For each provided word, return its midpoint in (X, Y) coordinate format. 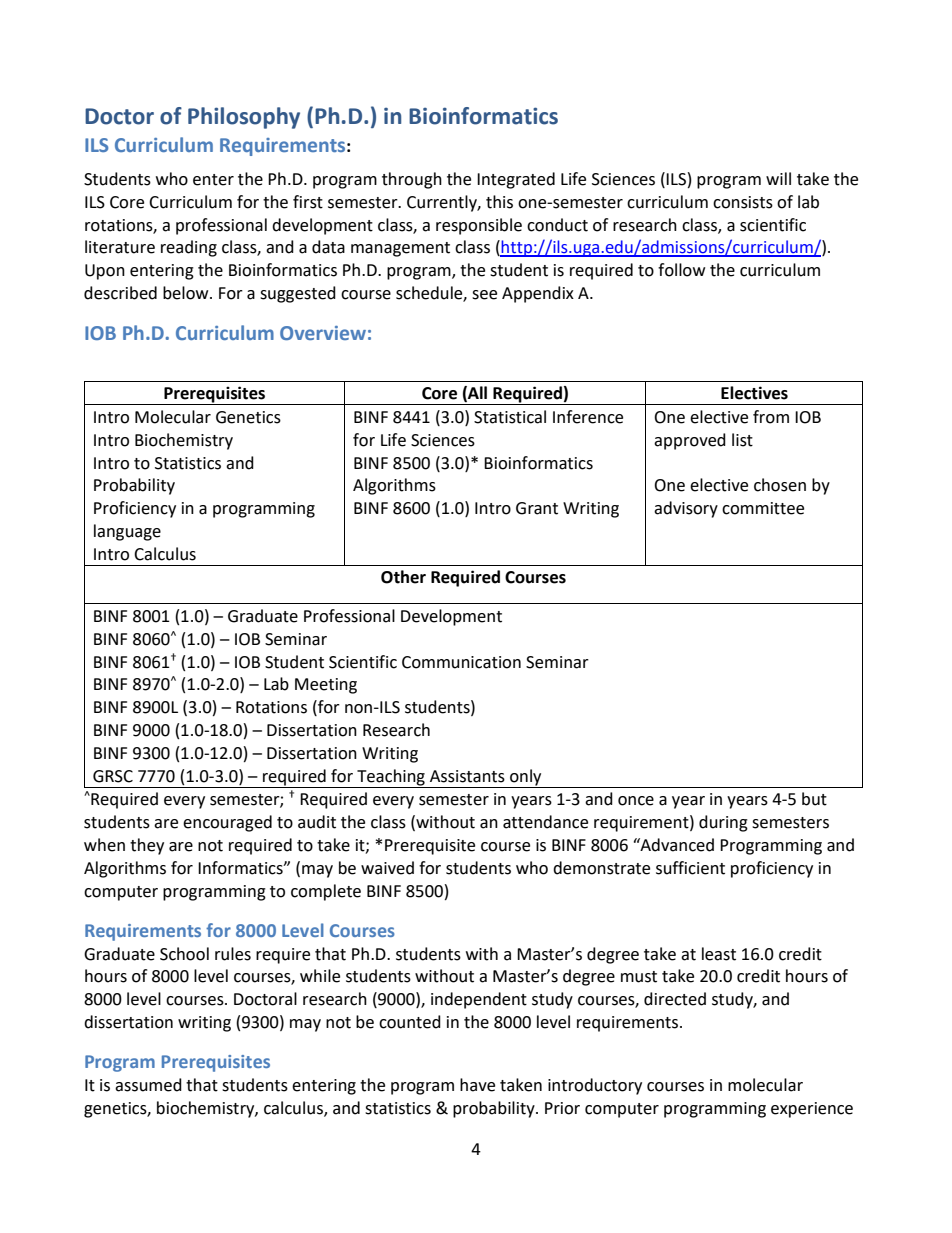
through (412, 180)
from (771, 417)
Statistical (510, 417)
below (187, 293)
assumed (148, 1085)
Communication (461, 662)
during (723, 823)
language (127, 532)
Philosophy (244, 118)
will (778, 178)
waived (387, 868)
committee (763, 508)
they (147, 846)
